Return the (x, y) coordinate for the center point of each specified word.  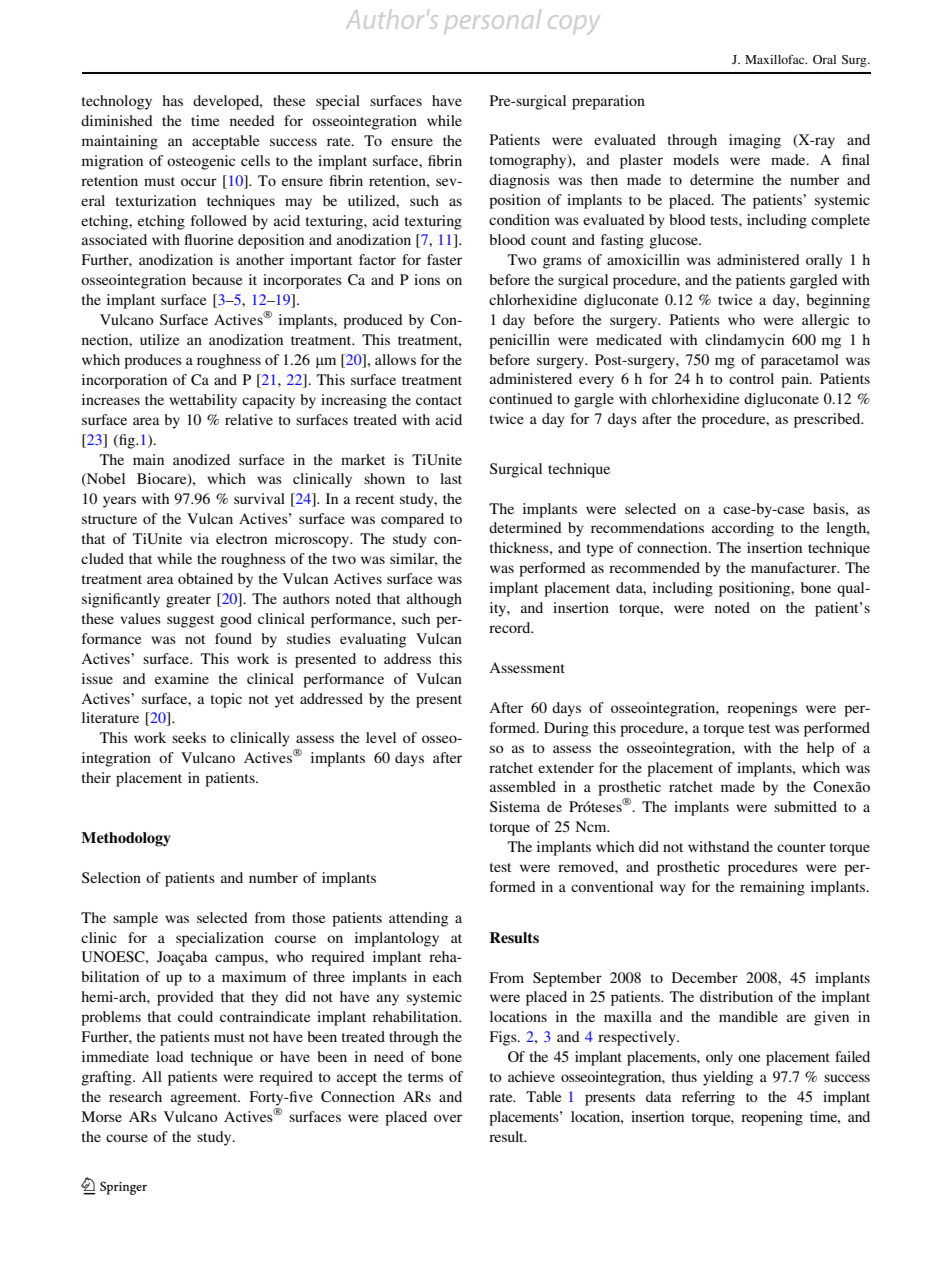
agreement (205, 1099)
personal (493, 20)
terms (425, 1077)
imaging (755, 141)
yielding (728, 1078)
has (172, 100)
